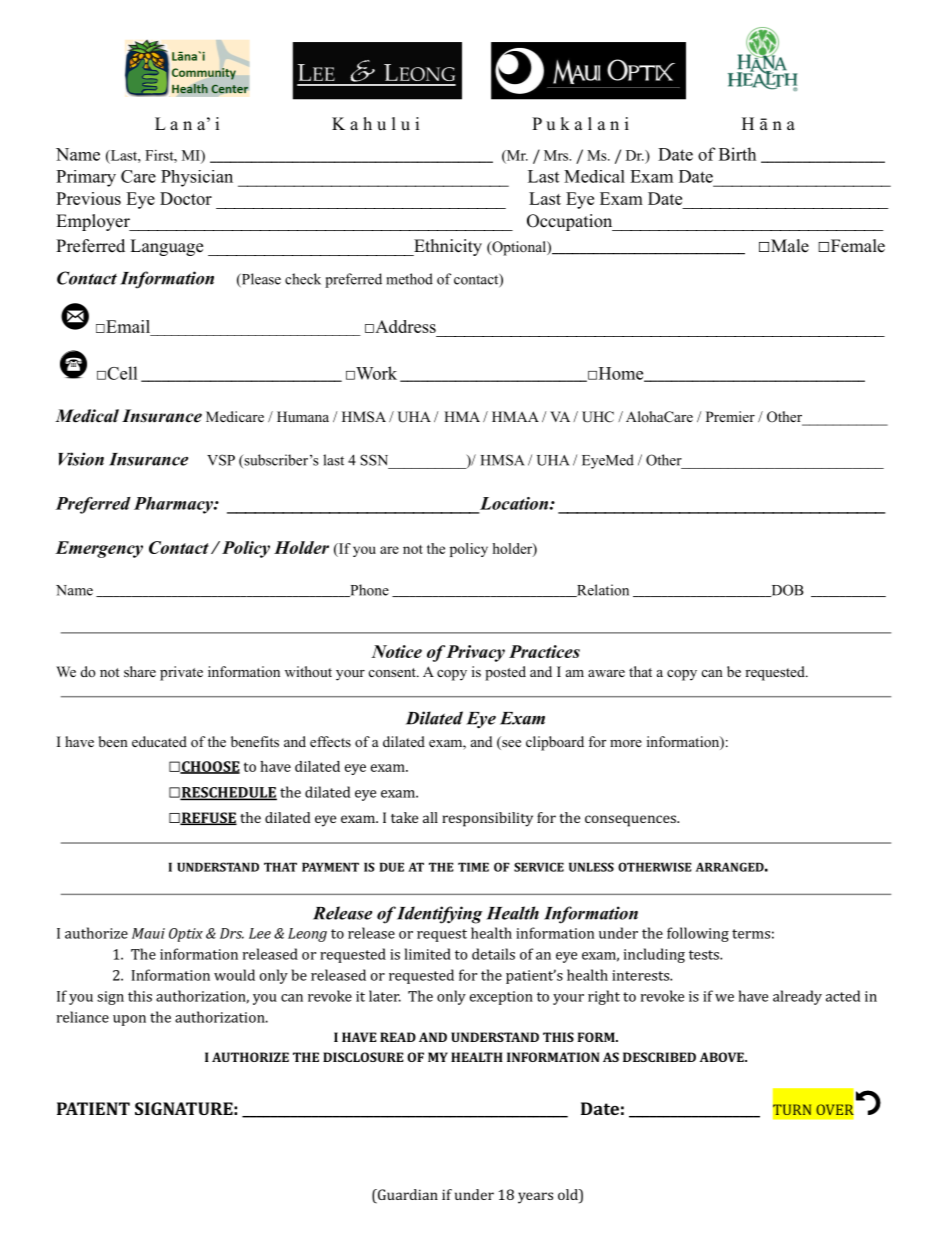 The image size is (952, 1233). What do you see at coordinates (129, 1020) in the screenshot?
I see `upon` at bounding box center [129, 1020].
